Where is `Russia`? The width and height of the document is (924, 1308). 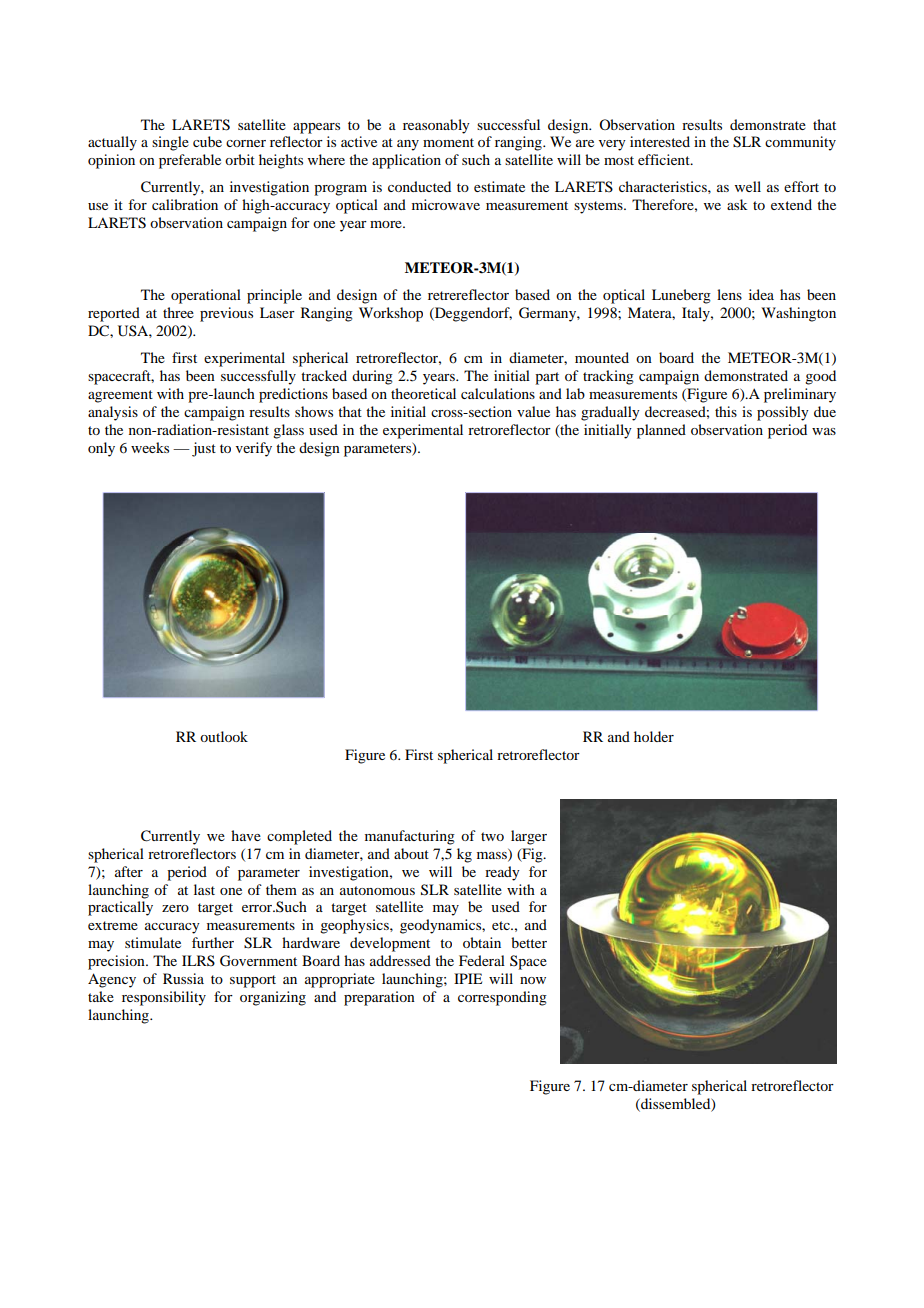 Russia is located at coordinates (183, 978).
